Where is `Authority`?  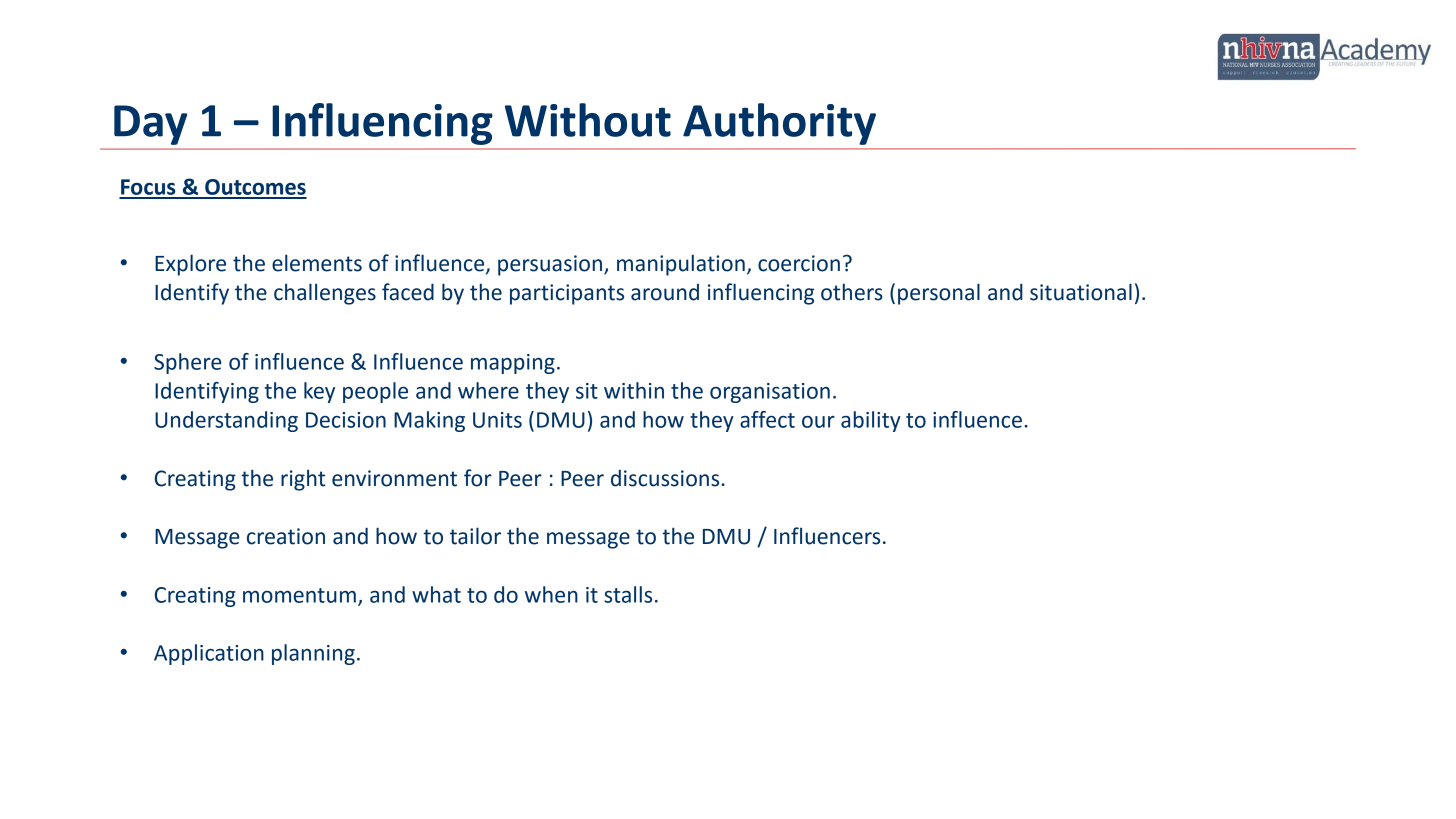 Authority is located at coordinates (779, 124).
